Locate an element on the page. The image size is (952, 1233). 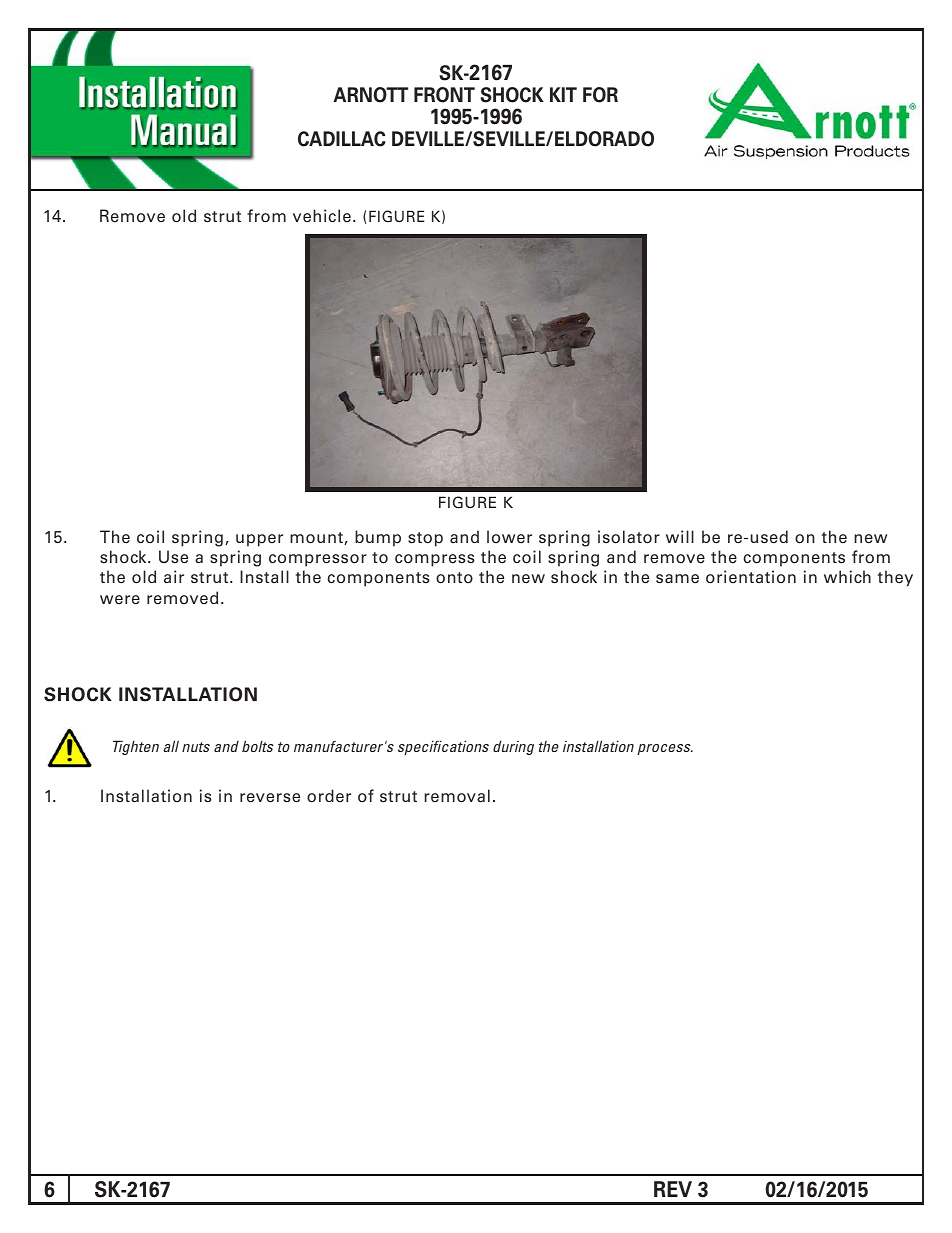
nuts is located at coordinates (196, 747).
